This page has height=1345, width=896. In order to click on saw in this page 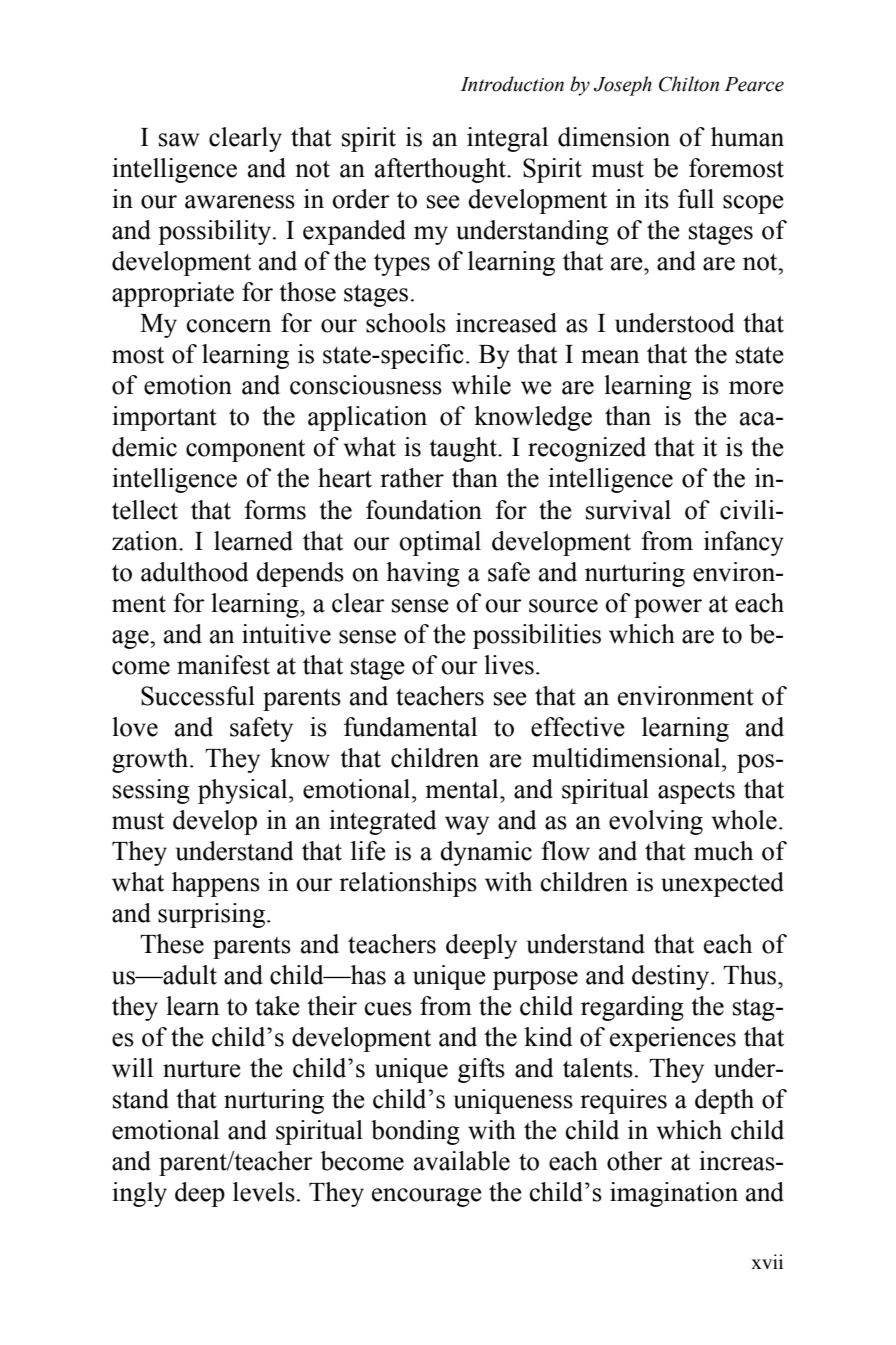, I will do `click(179, 140)`.
